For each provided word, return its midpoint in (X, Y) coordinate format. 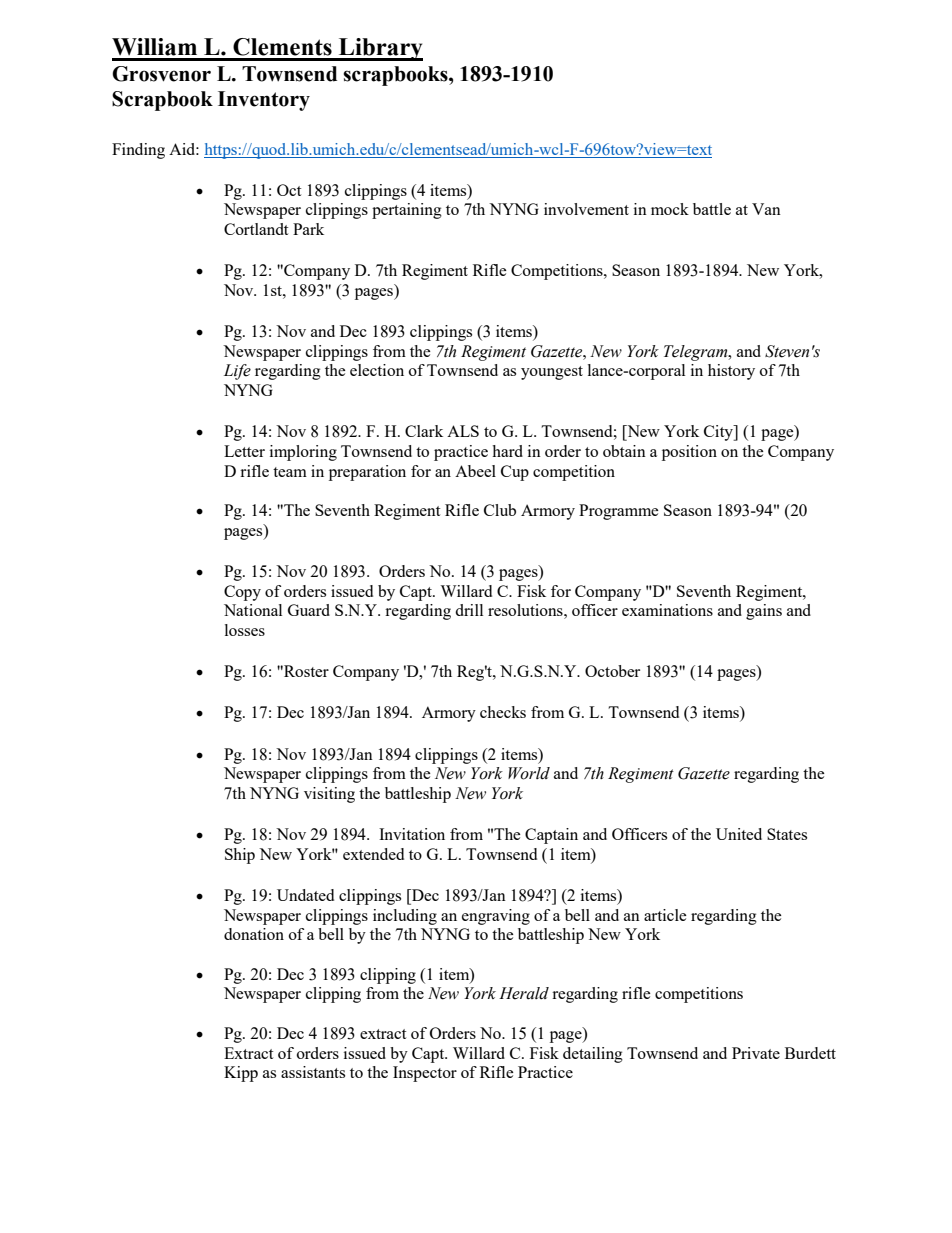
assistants (313, 1072)
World (529, 773)
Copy (242, 593)
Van (766, 209)
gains (764, 612)
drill (469, 610)
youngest (552, 373)
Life (237, 372)
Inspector (425, 1074)
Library (380, 49)
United (739, 834)
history (731, 372)
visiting (329, 795)
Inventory (264, 101)
